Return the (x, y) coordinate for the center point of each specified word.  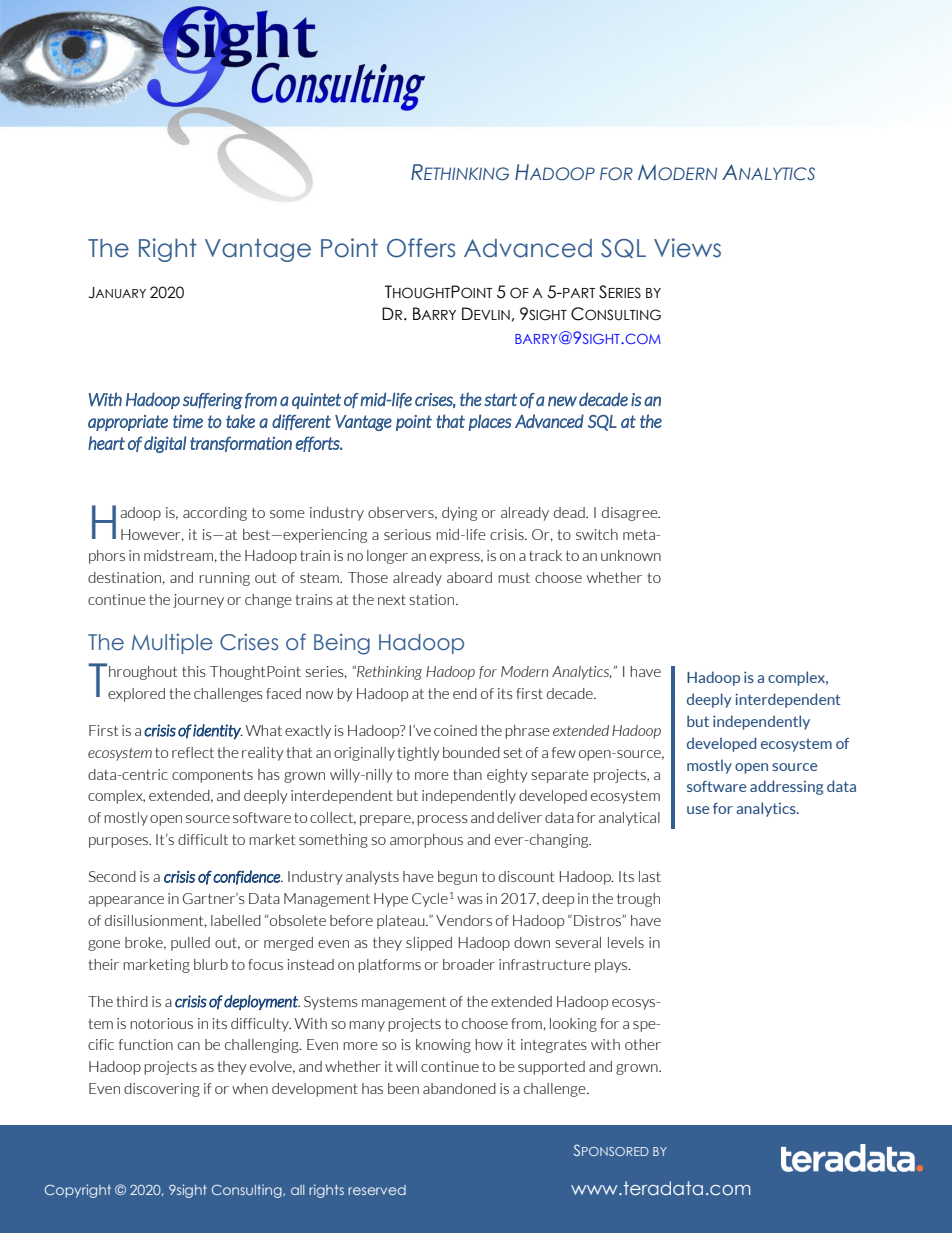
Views (687, 248)
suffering (213, 401)
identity (218, 731)
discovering (162, 1090)
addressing (786, 787)
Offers (421, 248)
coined (455, 730)
